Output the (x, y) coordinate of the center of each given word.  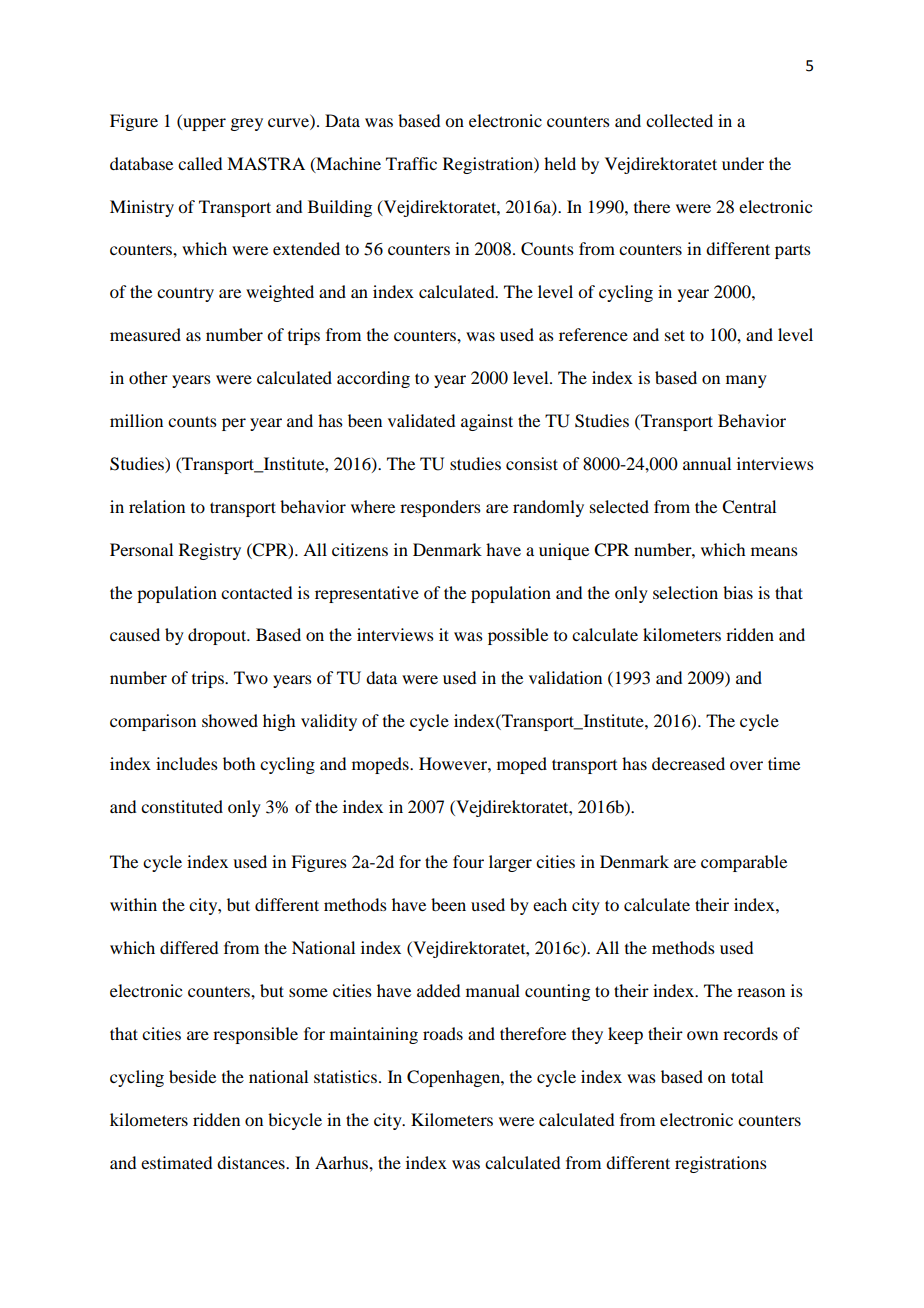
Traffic (411, 163)
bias (738, 592)
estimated (176, 1162)
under (743, 163)
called (200, 163)
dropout (218, 636)
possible (518, 636)
